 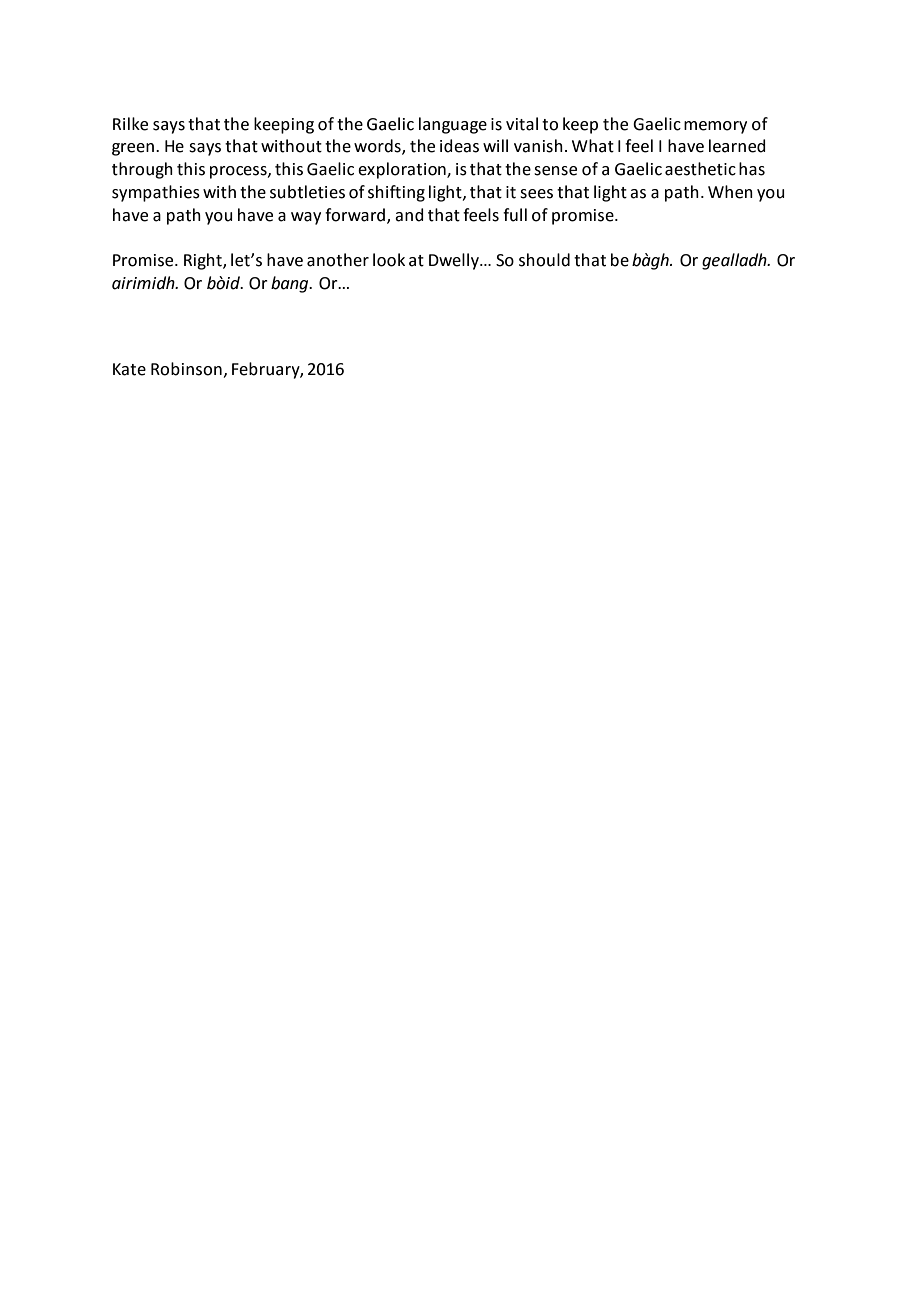 What do you see at coordinates (700, 169) in the screenshot?
I see `aesthetic` at bounding box center [700, 169].
